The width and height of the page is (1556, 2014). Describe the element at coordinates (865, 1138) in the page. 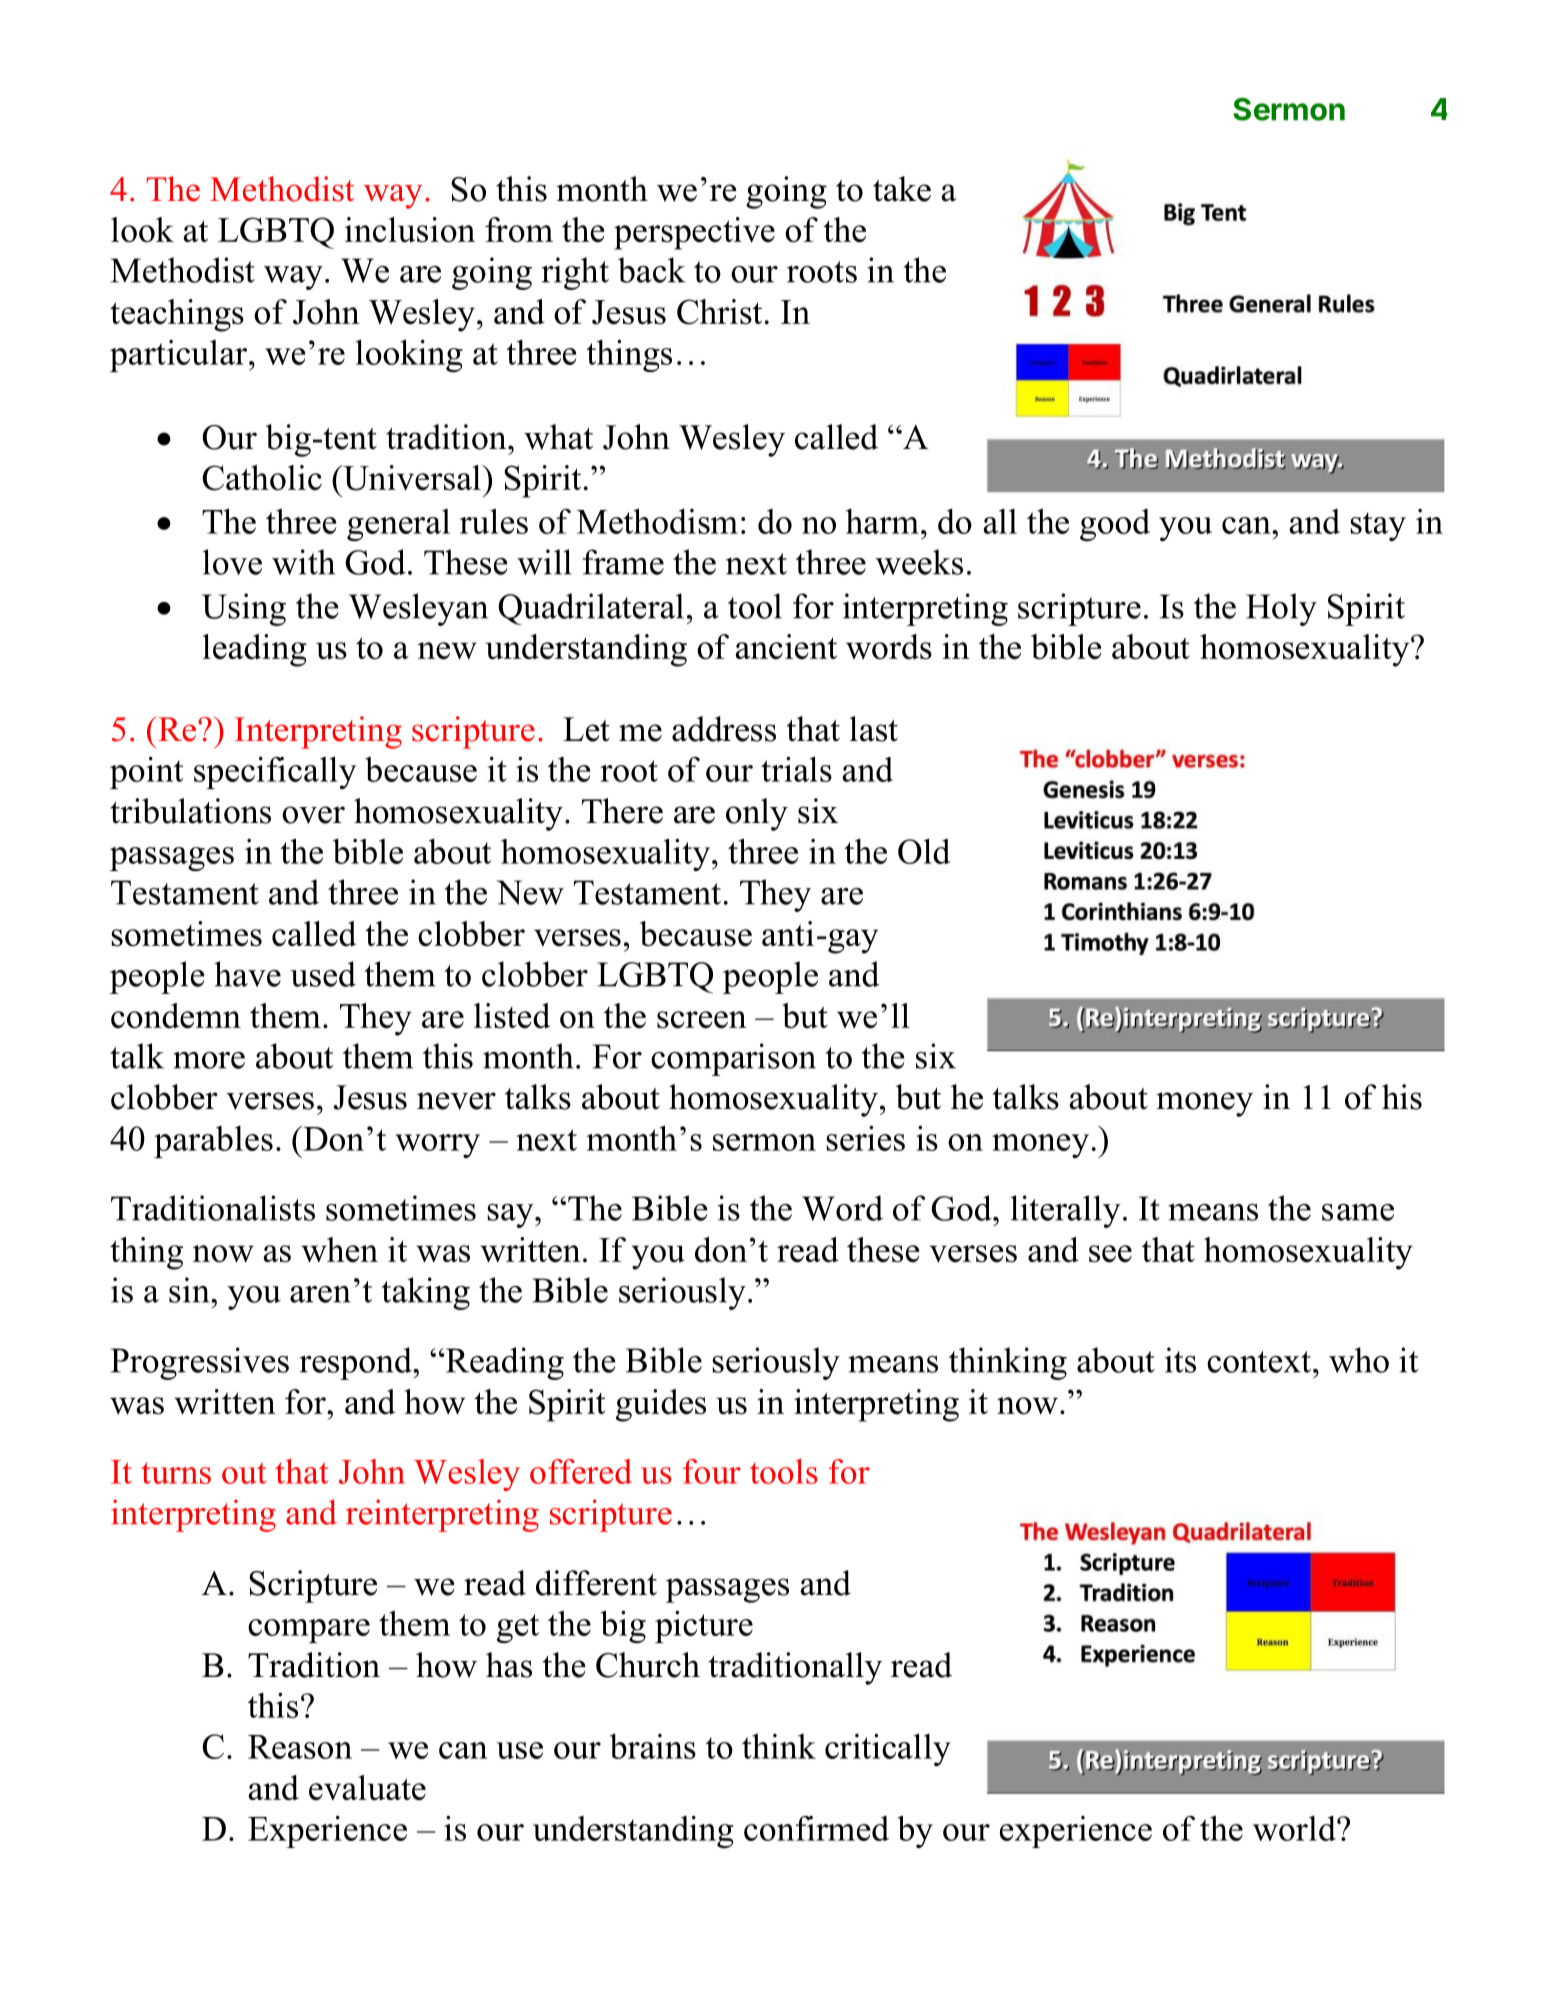

I see `series` at that location.
